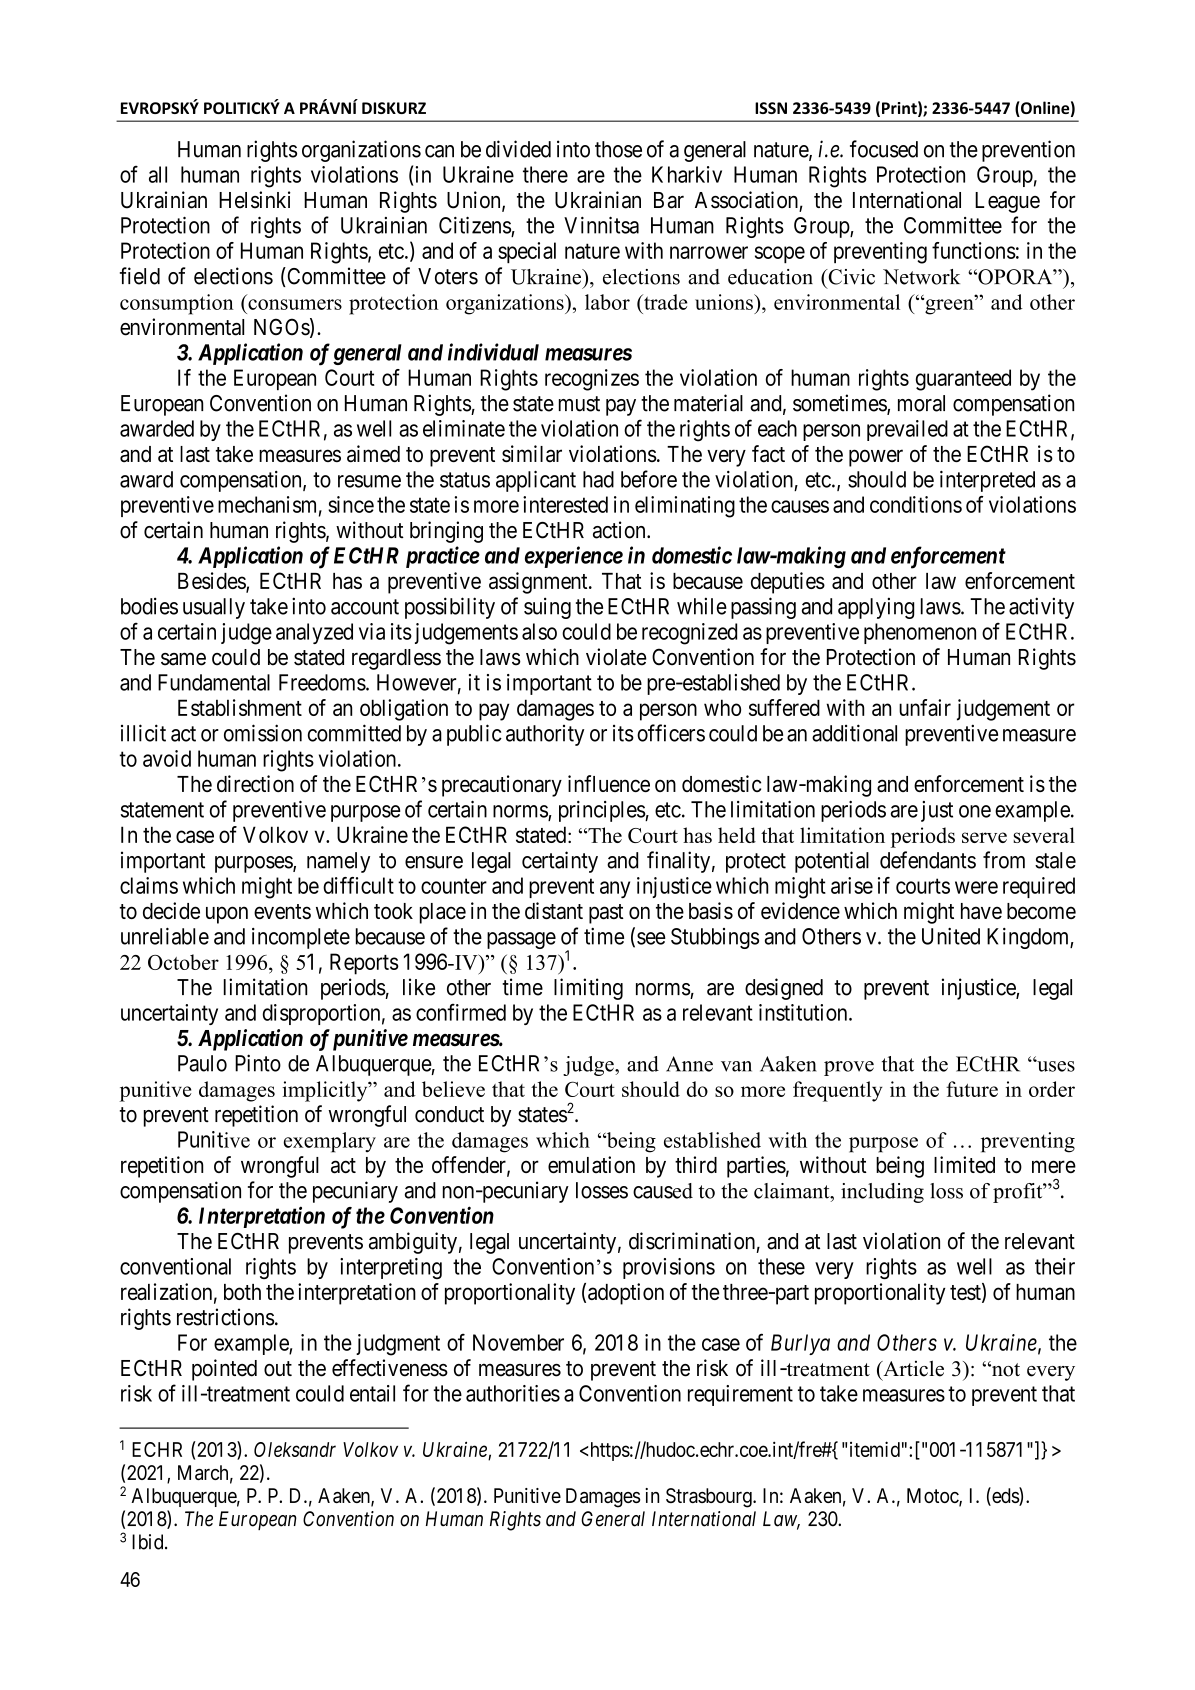 The height and width of the document is (1690, 1195). I want to click on Article, so click(912, 1368).
